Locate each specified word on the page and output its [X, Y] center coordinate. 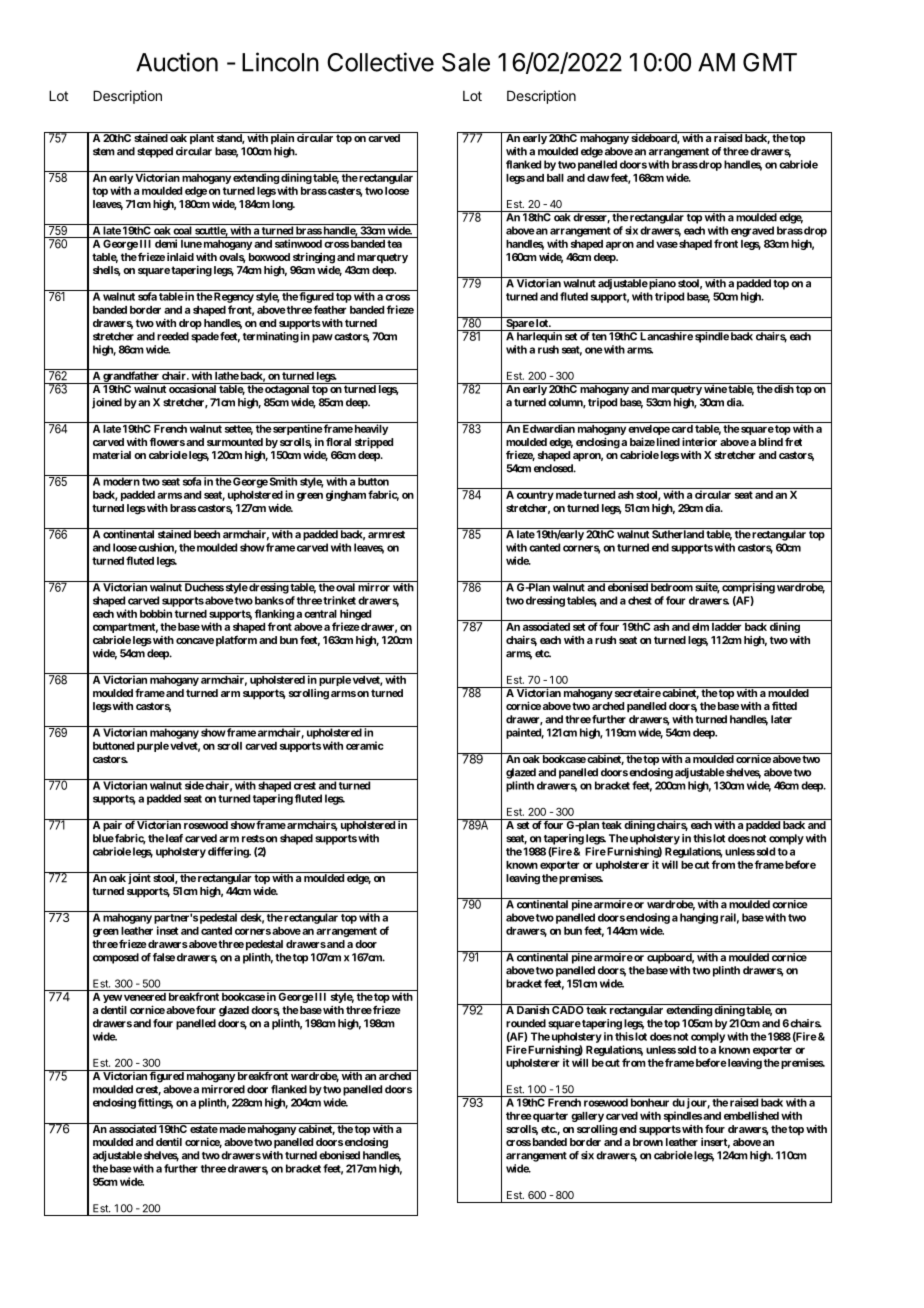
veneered [145, 997]
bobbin [156, 613]
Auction [177, 62]
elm [700, 627]
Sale [466, 62]
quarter [549, 1117]
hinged [355, 614]
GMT [770, 62]
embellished [751, 1115]
